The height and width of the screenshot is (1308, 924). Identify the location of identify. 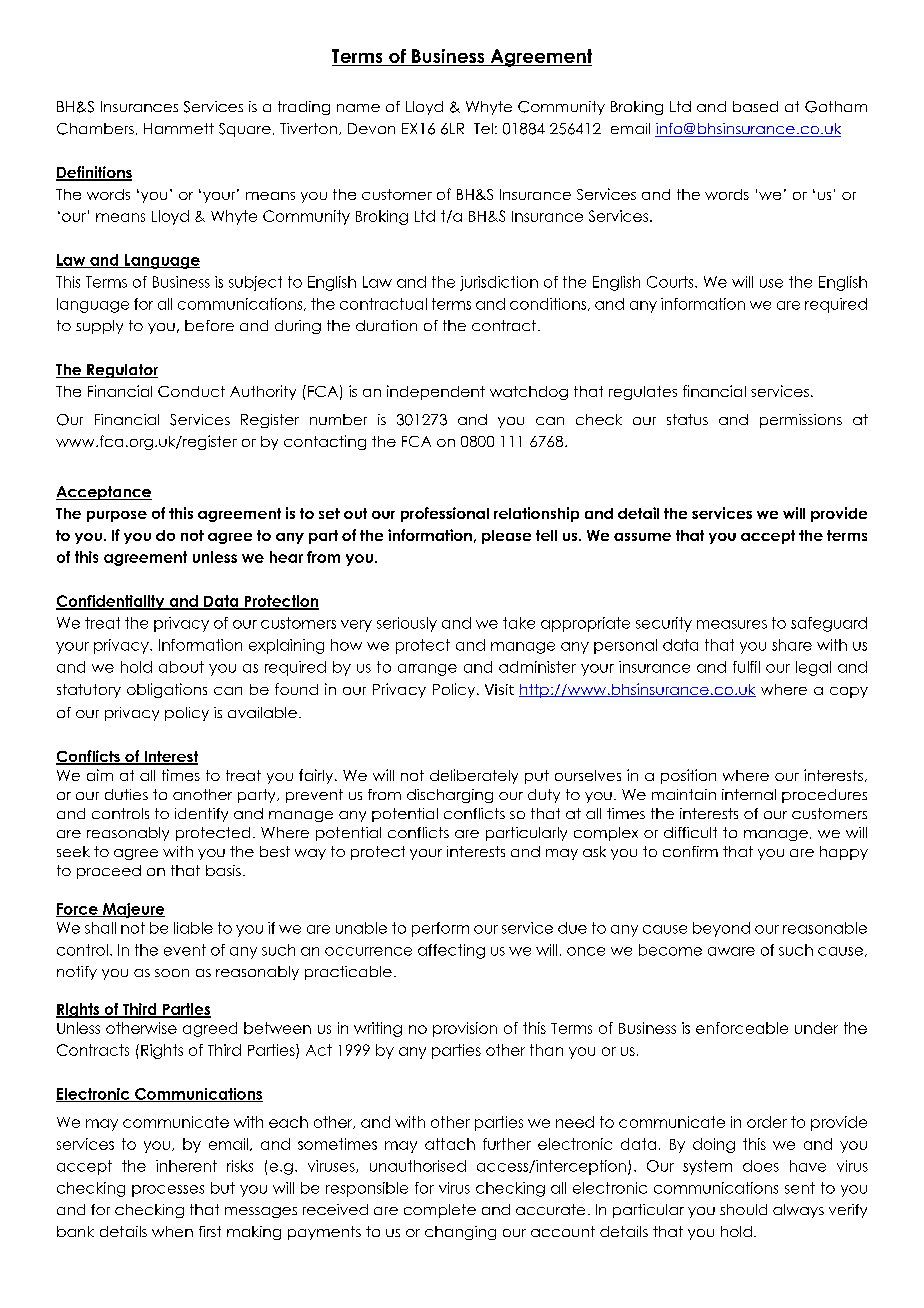
(201, 815).
